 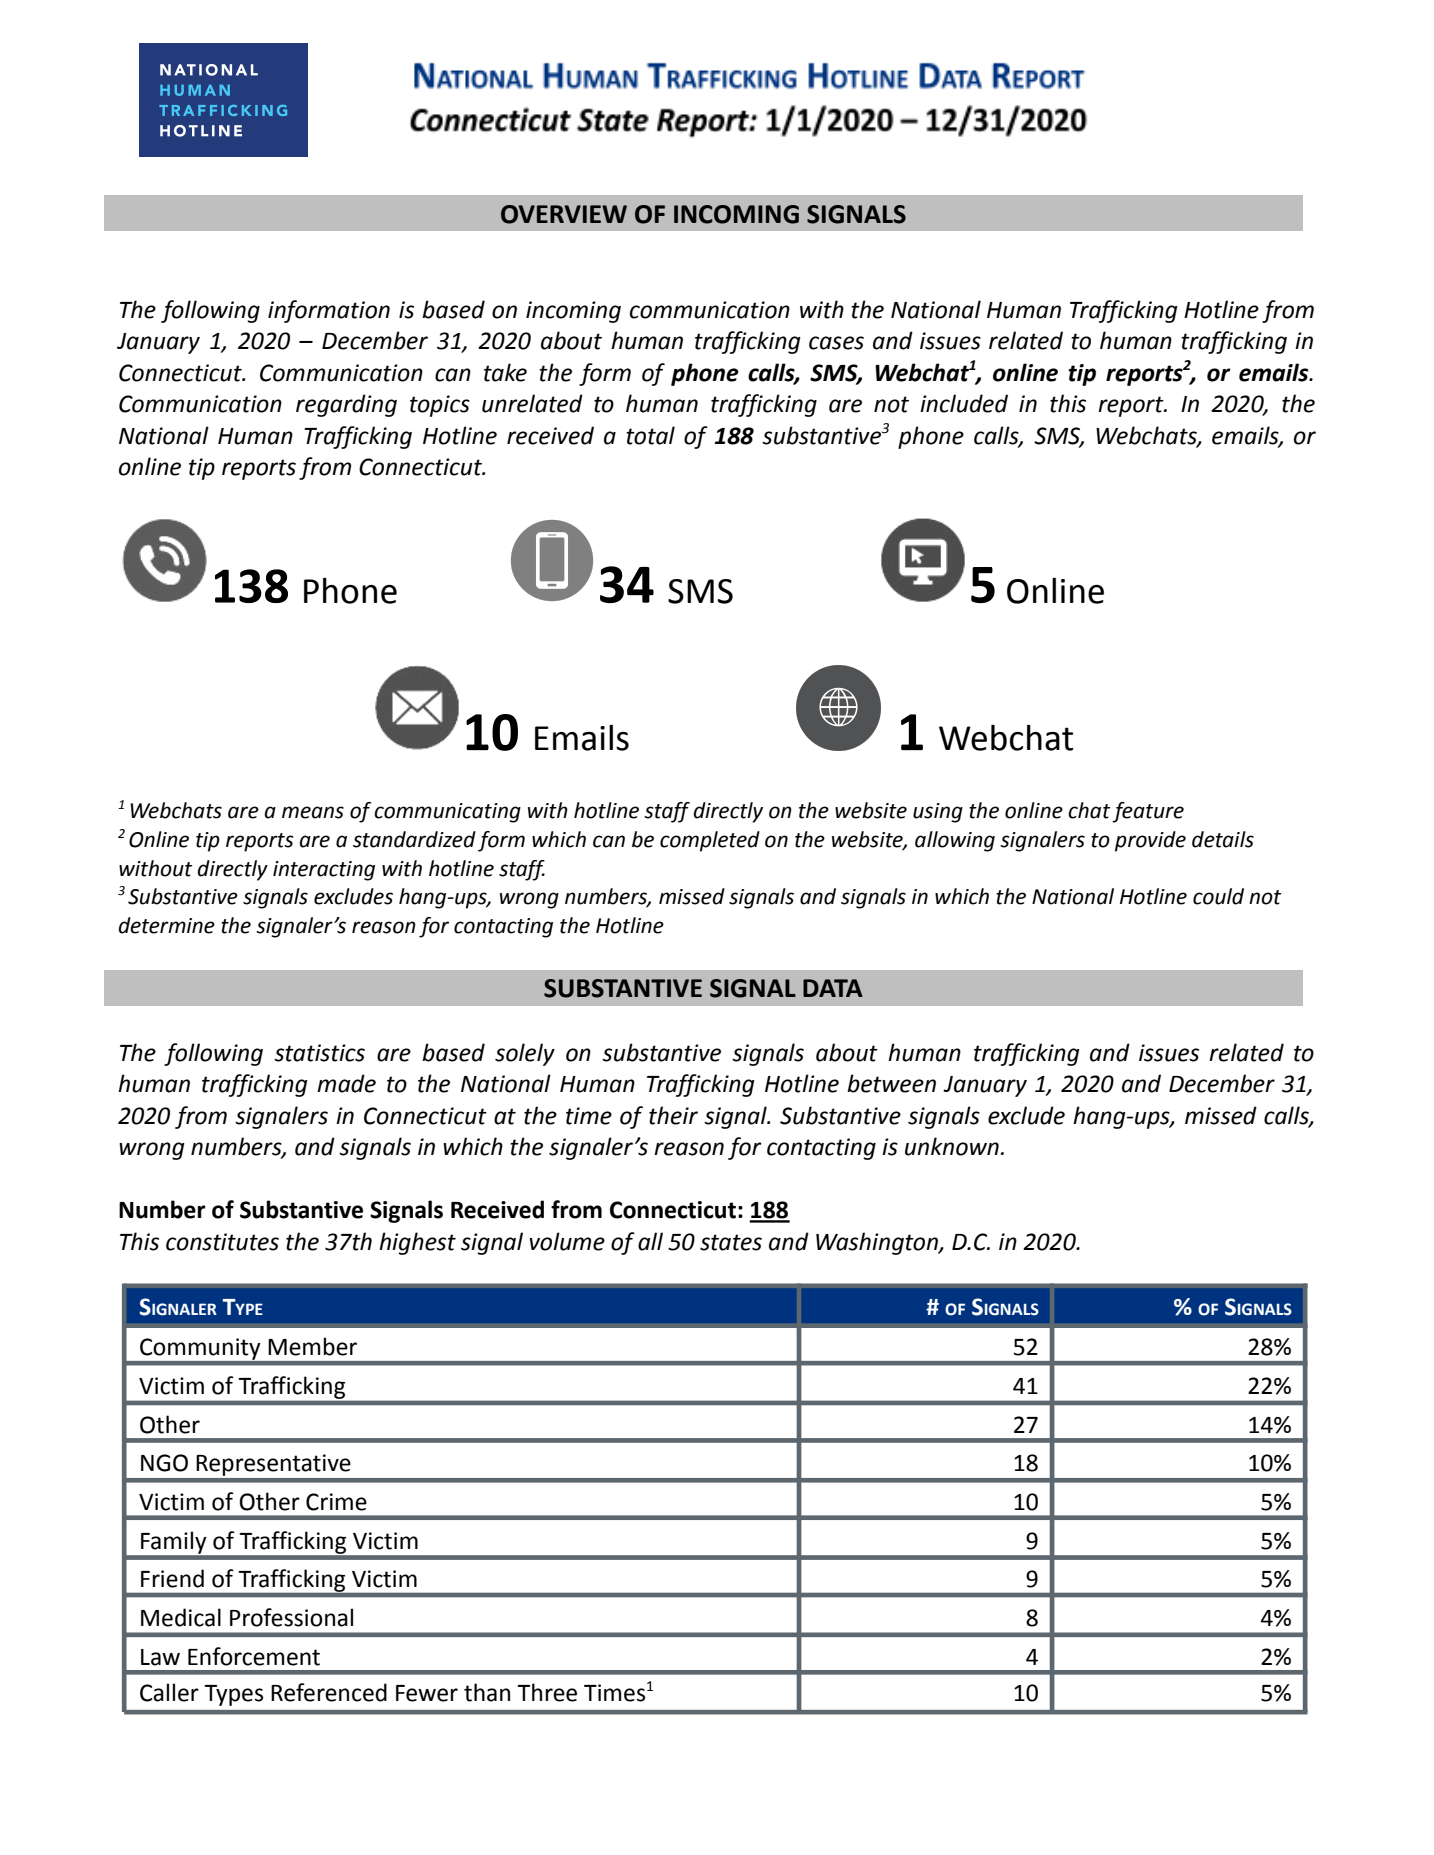 What do you see at coordinates (487, 1692) in the screenshot?
I see `than` at bounding box center [487, 1692].
